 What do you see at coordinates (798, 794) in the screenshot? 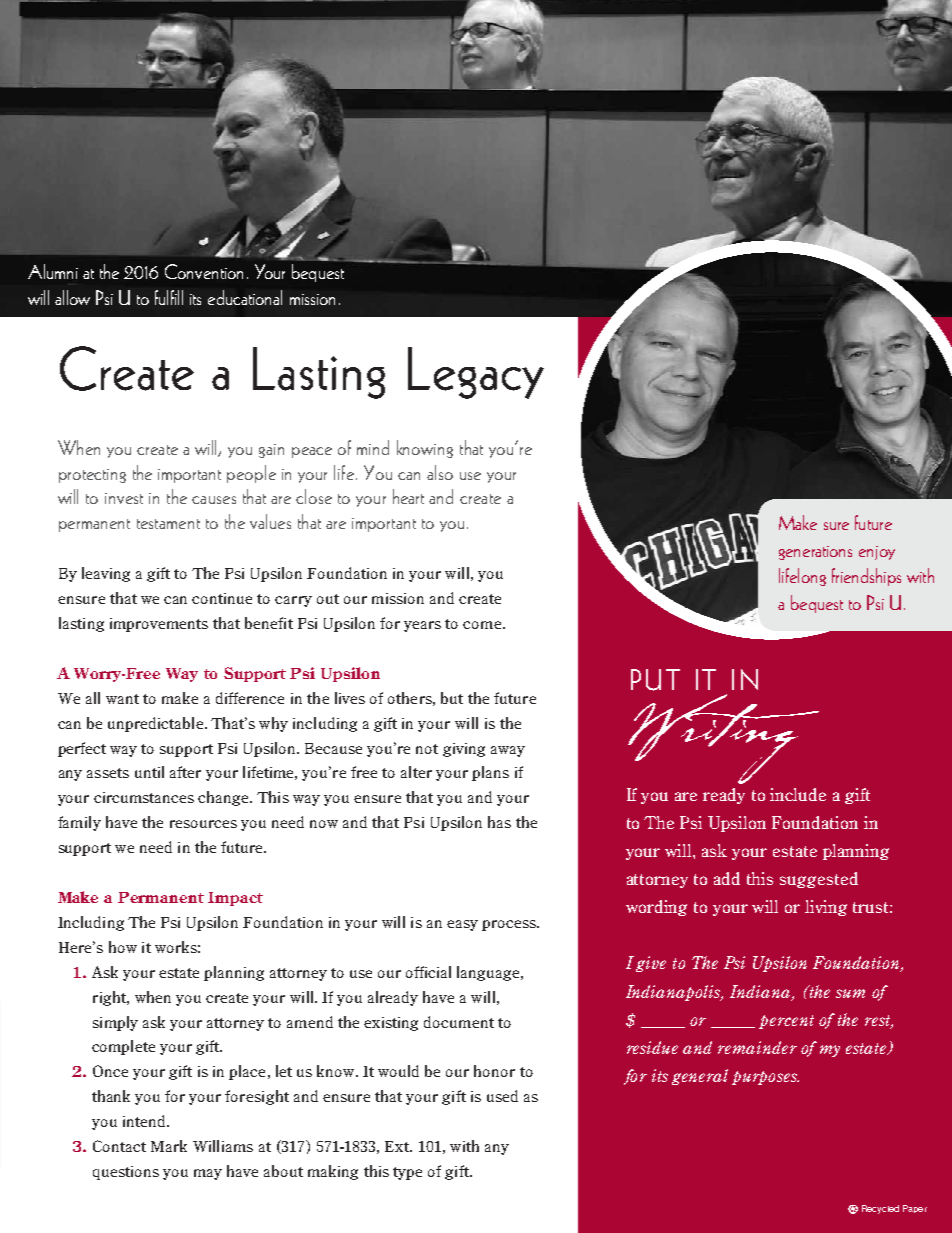
I see `include` at bounding box center [798, 794].
